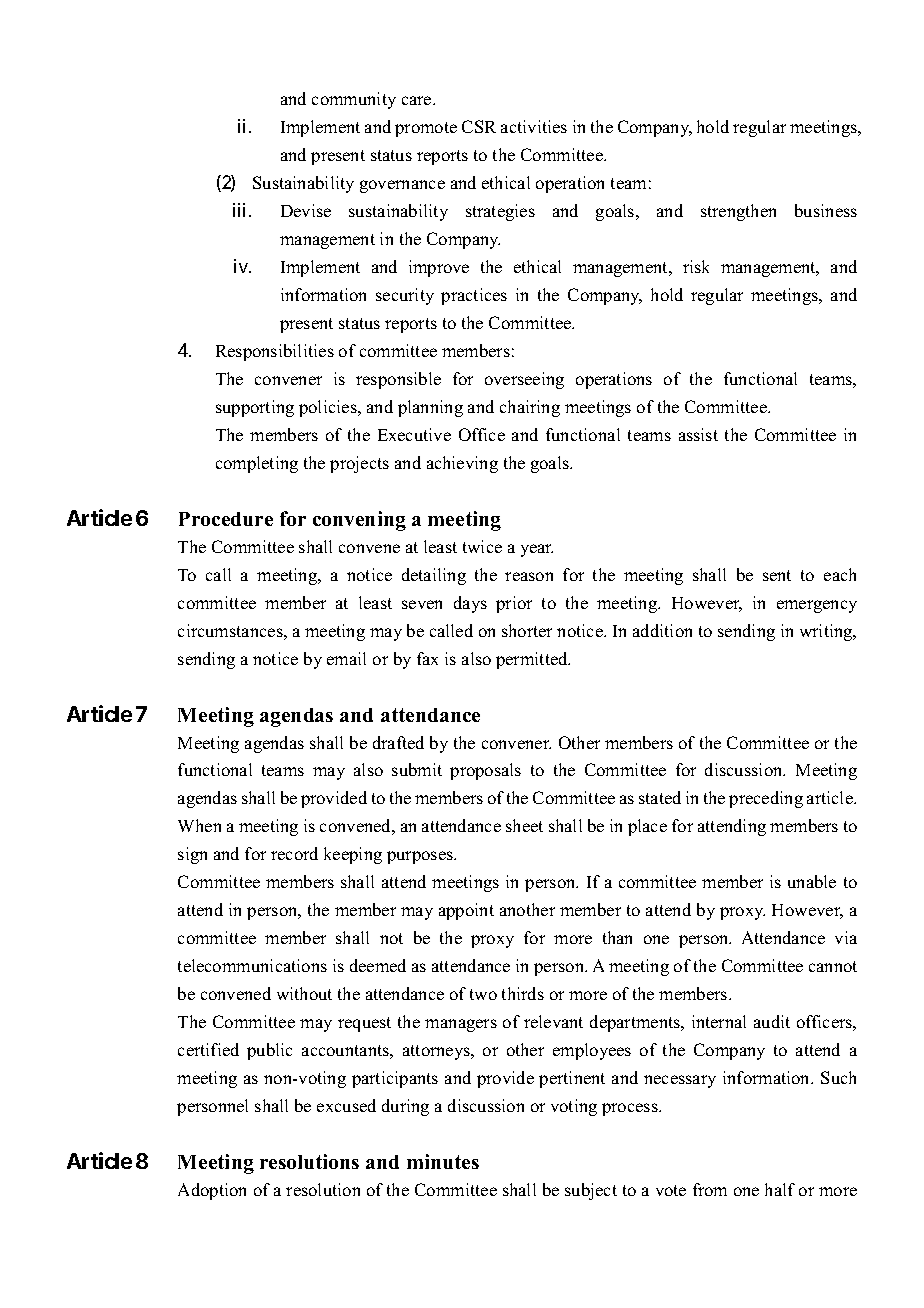  What do you see at coordinates (466, 911) in the document?
I see `appoint` at bounding box center [466, 911].
